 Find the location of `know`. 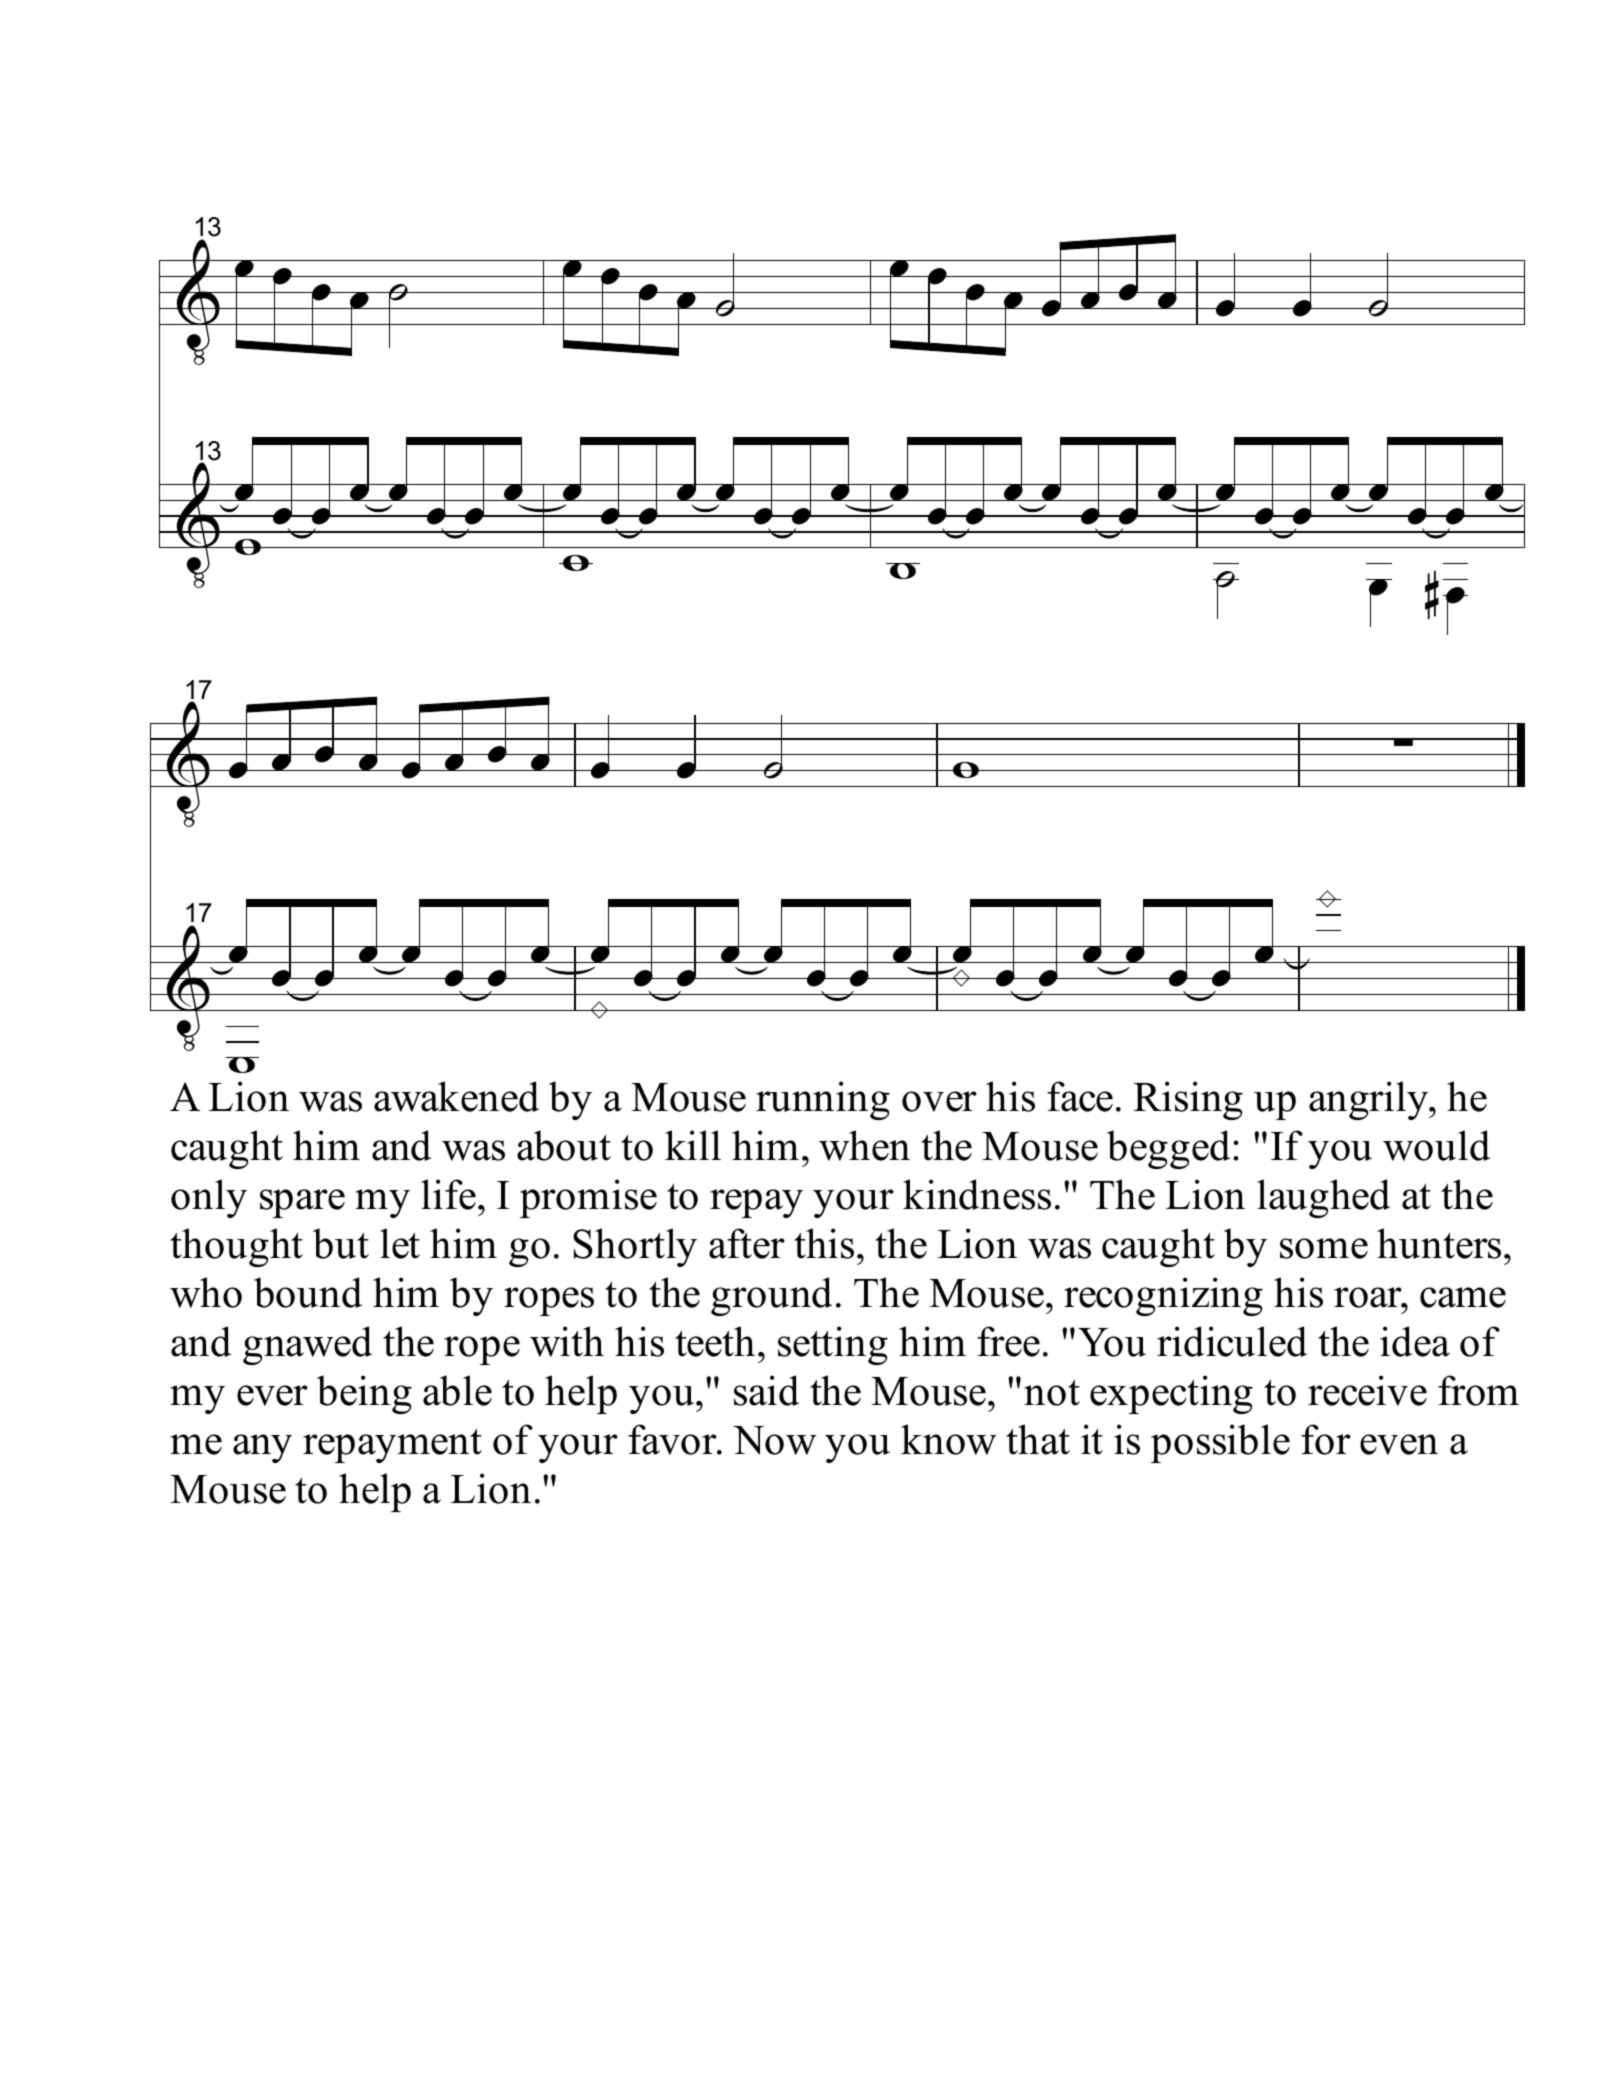

know is located at coordinates (948, 1439).
